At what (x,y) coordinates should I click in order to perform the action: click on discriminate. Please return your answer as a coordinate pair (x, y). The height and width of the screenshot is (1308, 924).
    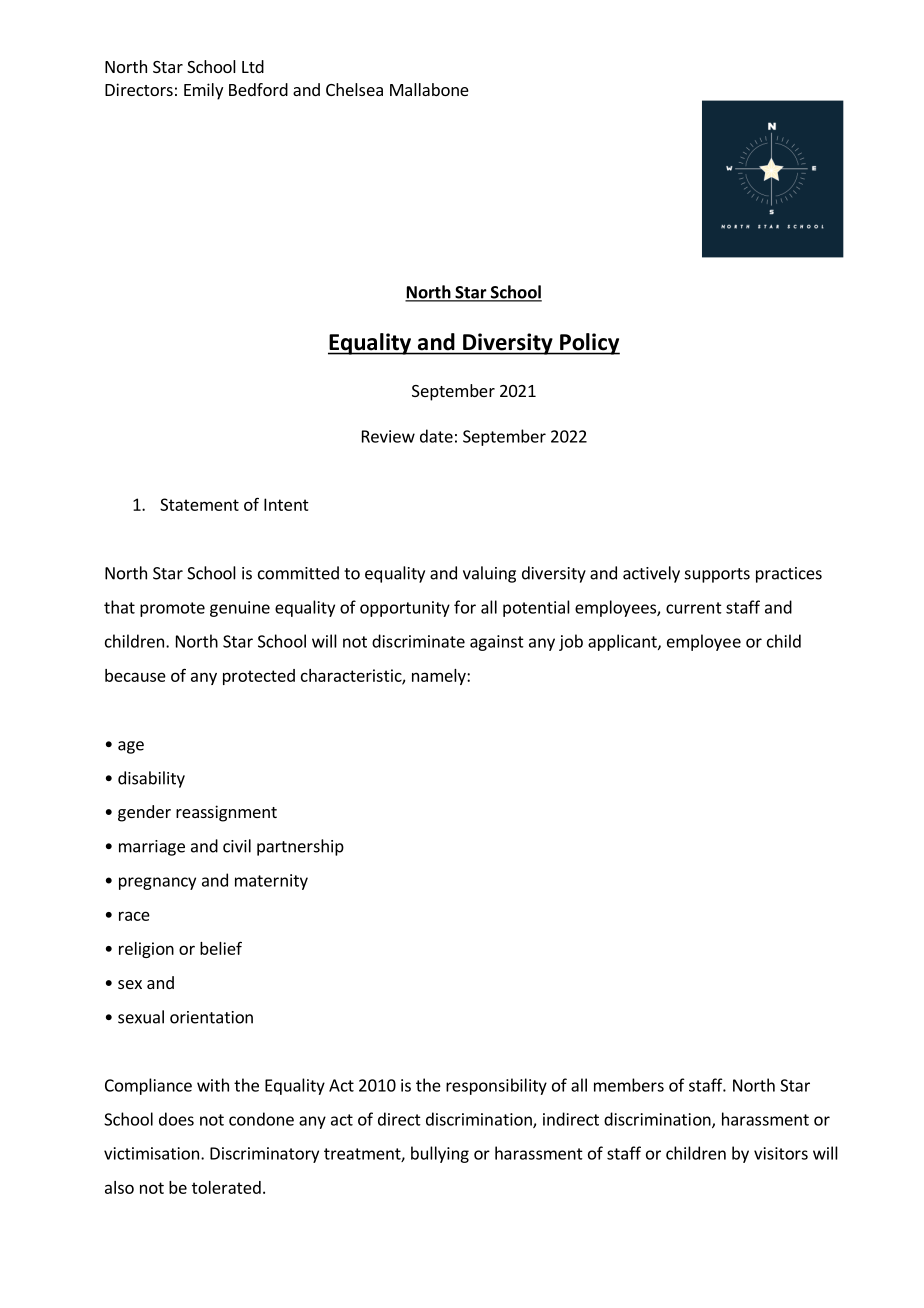
    Looking at the image, I should click on (418, 641).
